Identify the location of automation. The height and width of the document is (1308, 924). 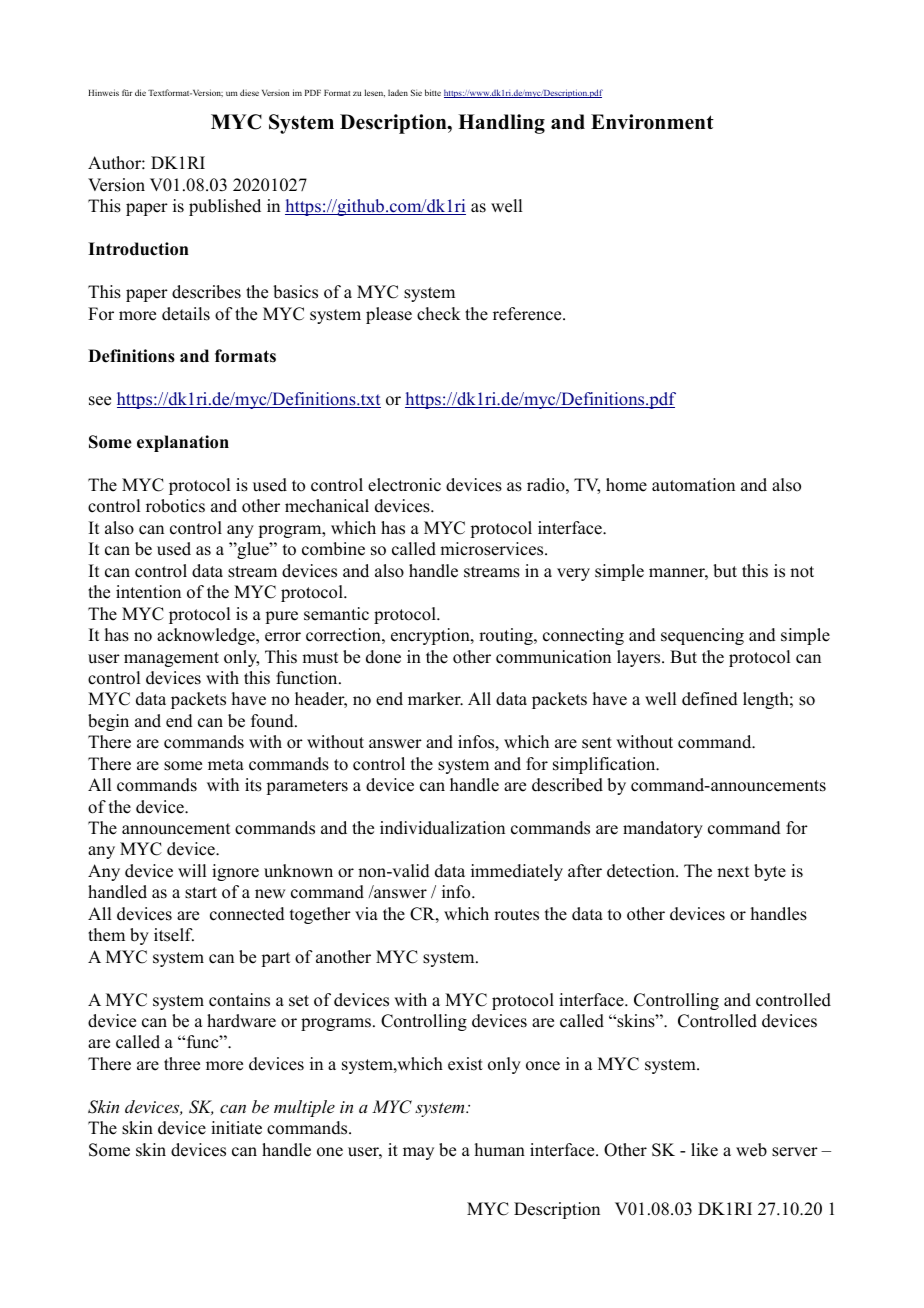
(693, 485).
